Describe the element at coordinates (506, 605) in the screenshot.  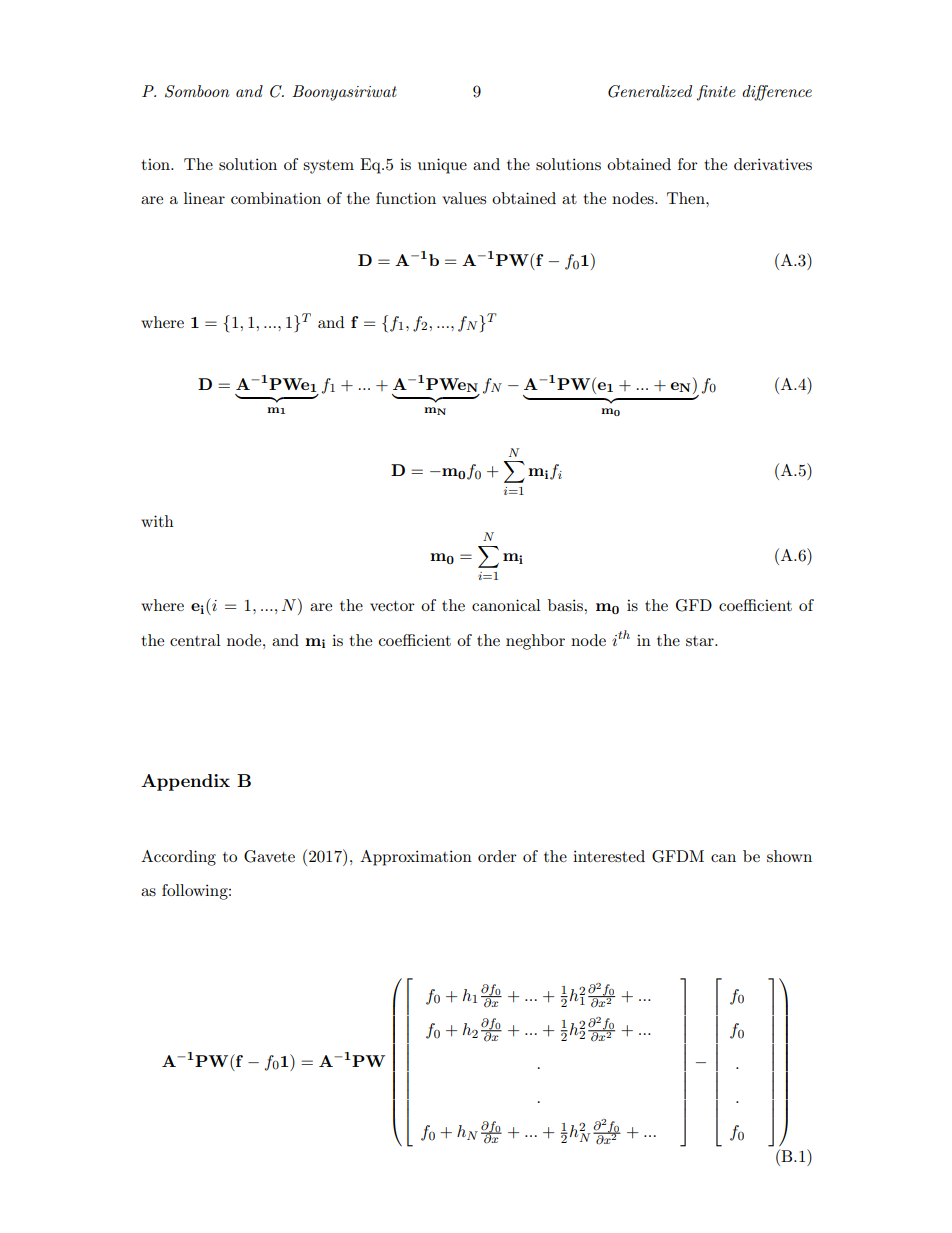
I see `canonical` at that location.
